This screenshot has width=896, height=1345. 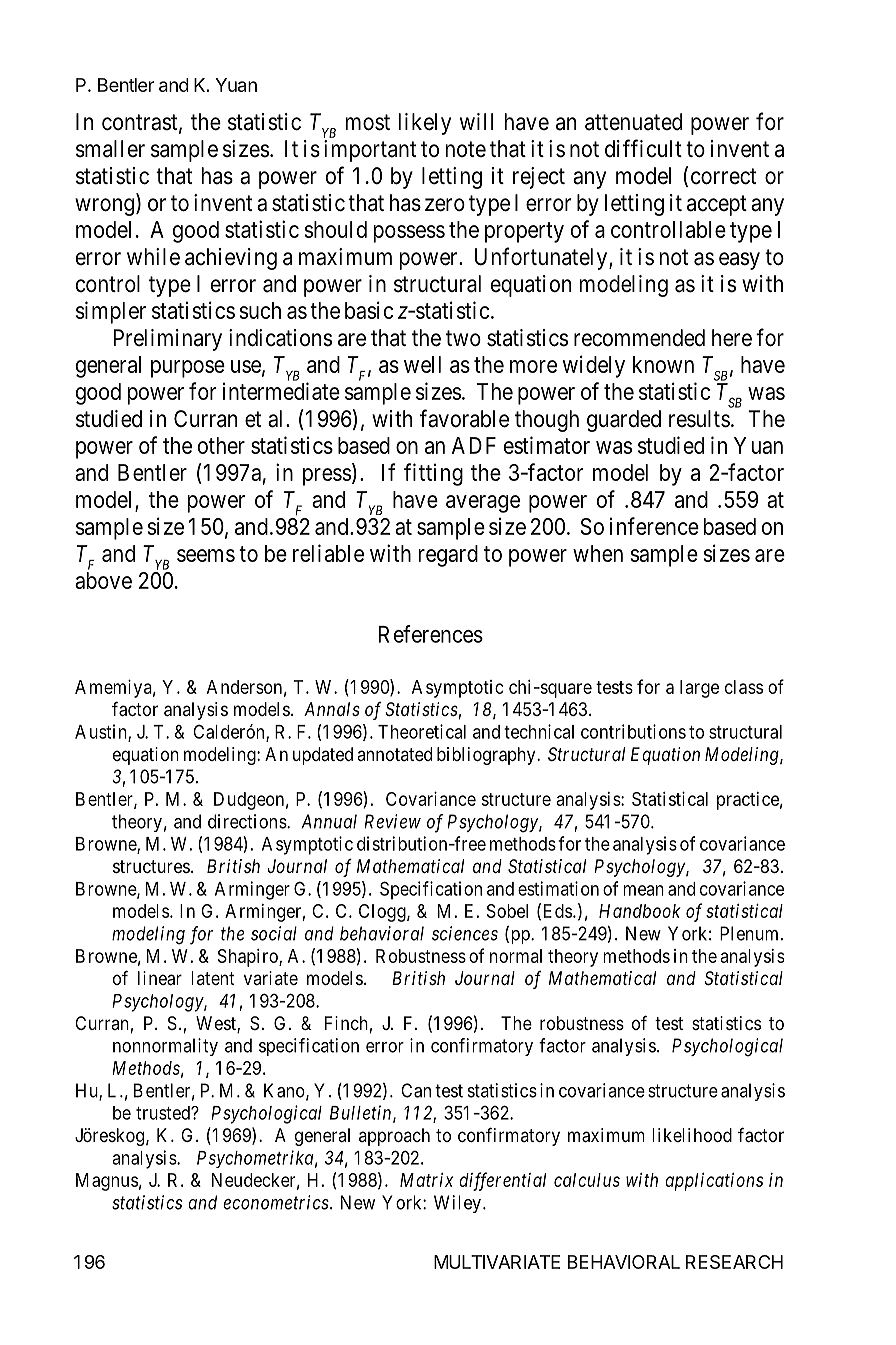 What do you see at coordinates (160, 978) in the screenshot?
I see `linear` at bounding box center [160, 978].
